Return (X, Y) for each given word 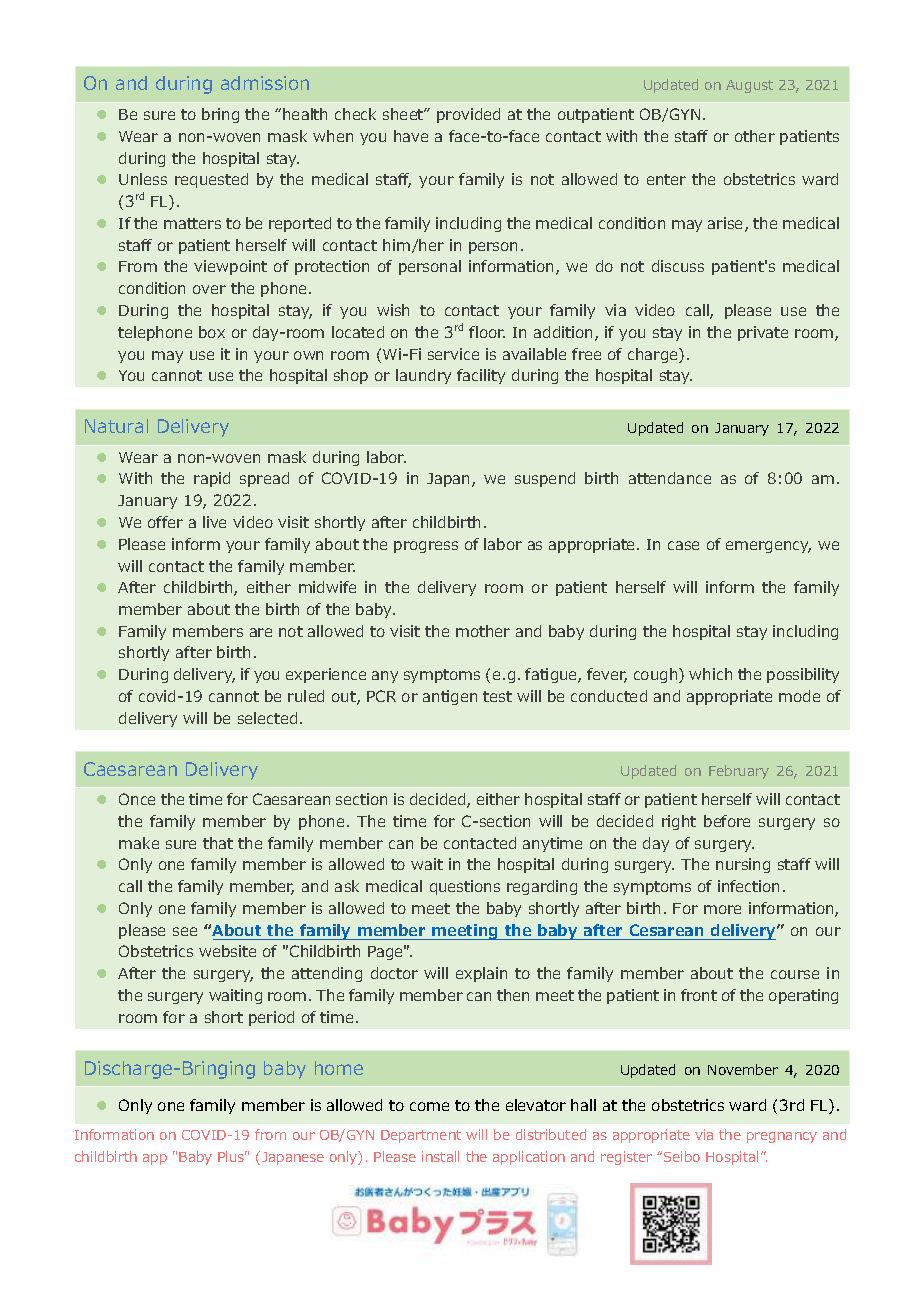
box (212, 332)
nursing (743, 865)
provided (468, 115)
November (743, 1069)
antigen (450, 697)
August (749, 86)
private (763, 333)
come (429, 1106)
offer (165, 522)
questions (465, 887)
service (453, 354)
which (710, 674)
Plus (232, 1156)
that (218, 843)
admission (265, 83)
